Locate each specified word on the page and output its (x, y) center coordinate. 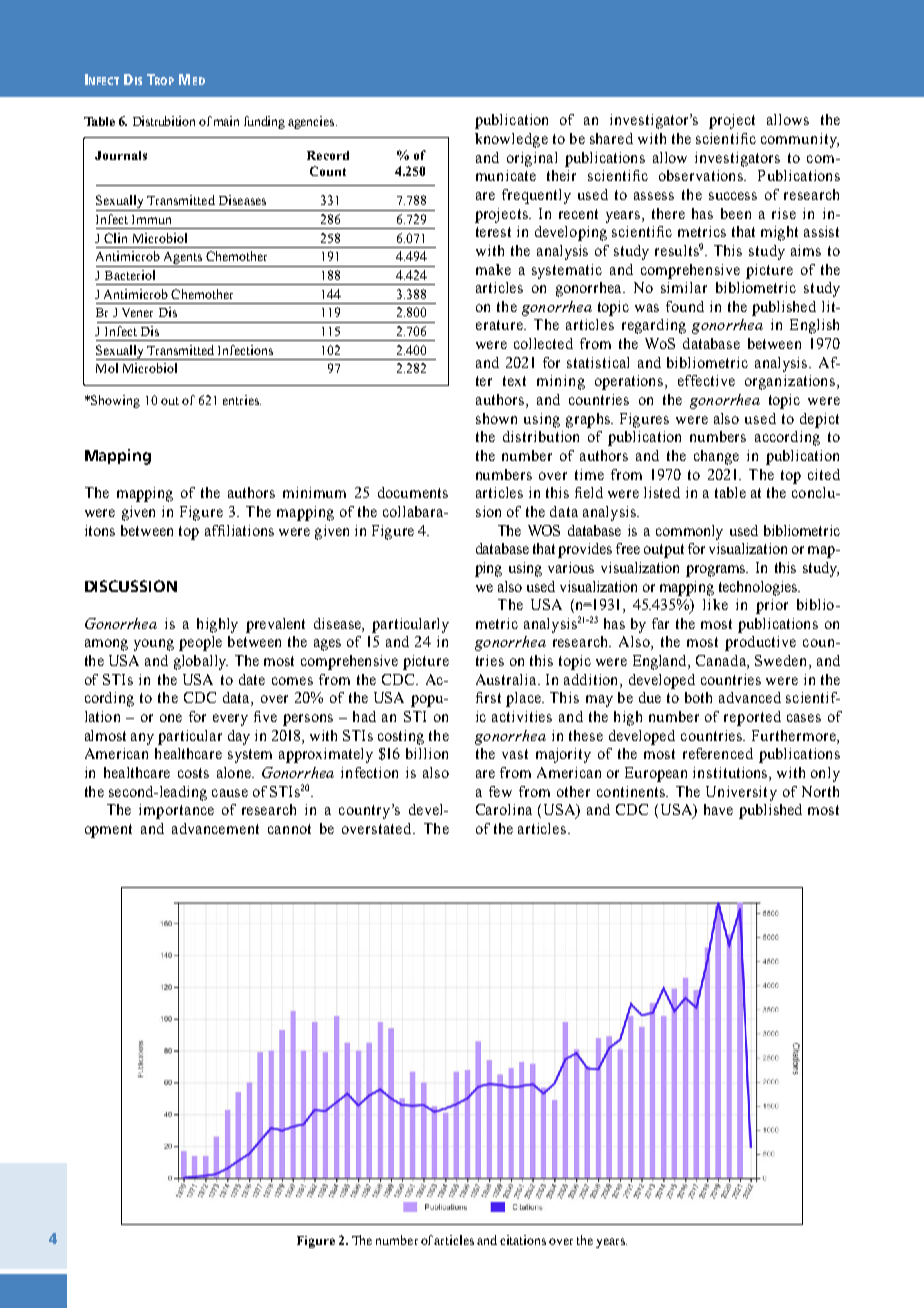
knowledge (511, 140)
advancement (215, 828)
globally (201, 662)
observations (702, 175)
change (716, 457)
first (488, 697)
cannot (289, 829)
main (226, 121)
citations (523, 1240)
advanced (750, 697)
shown (496, 418)
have (718, 809)
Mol (107, 368)
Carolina (504, 809)
